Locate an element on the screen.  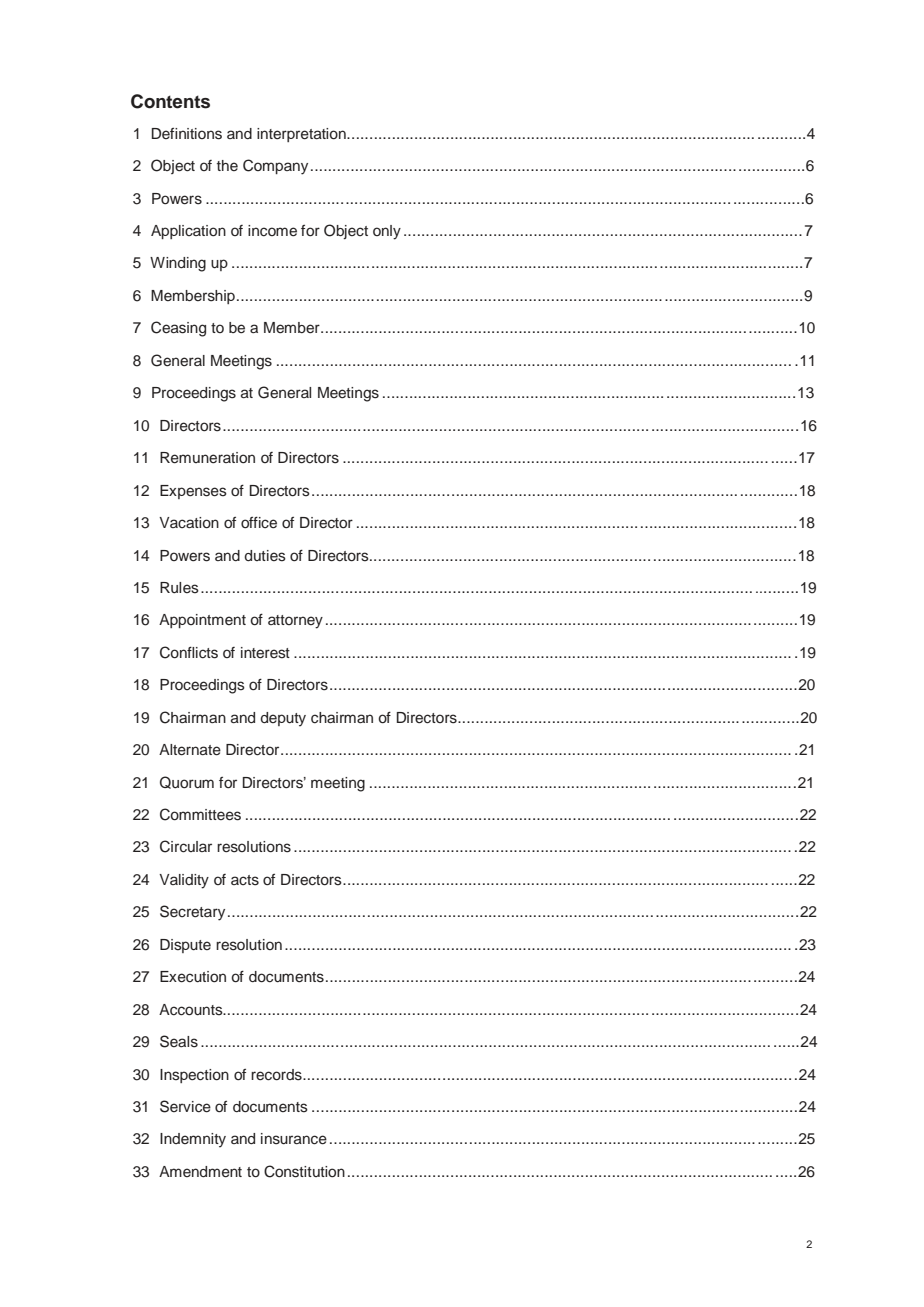
office is located at coordinates (259, 522).
